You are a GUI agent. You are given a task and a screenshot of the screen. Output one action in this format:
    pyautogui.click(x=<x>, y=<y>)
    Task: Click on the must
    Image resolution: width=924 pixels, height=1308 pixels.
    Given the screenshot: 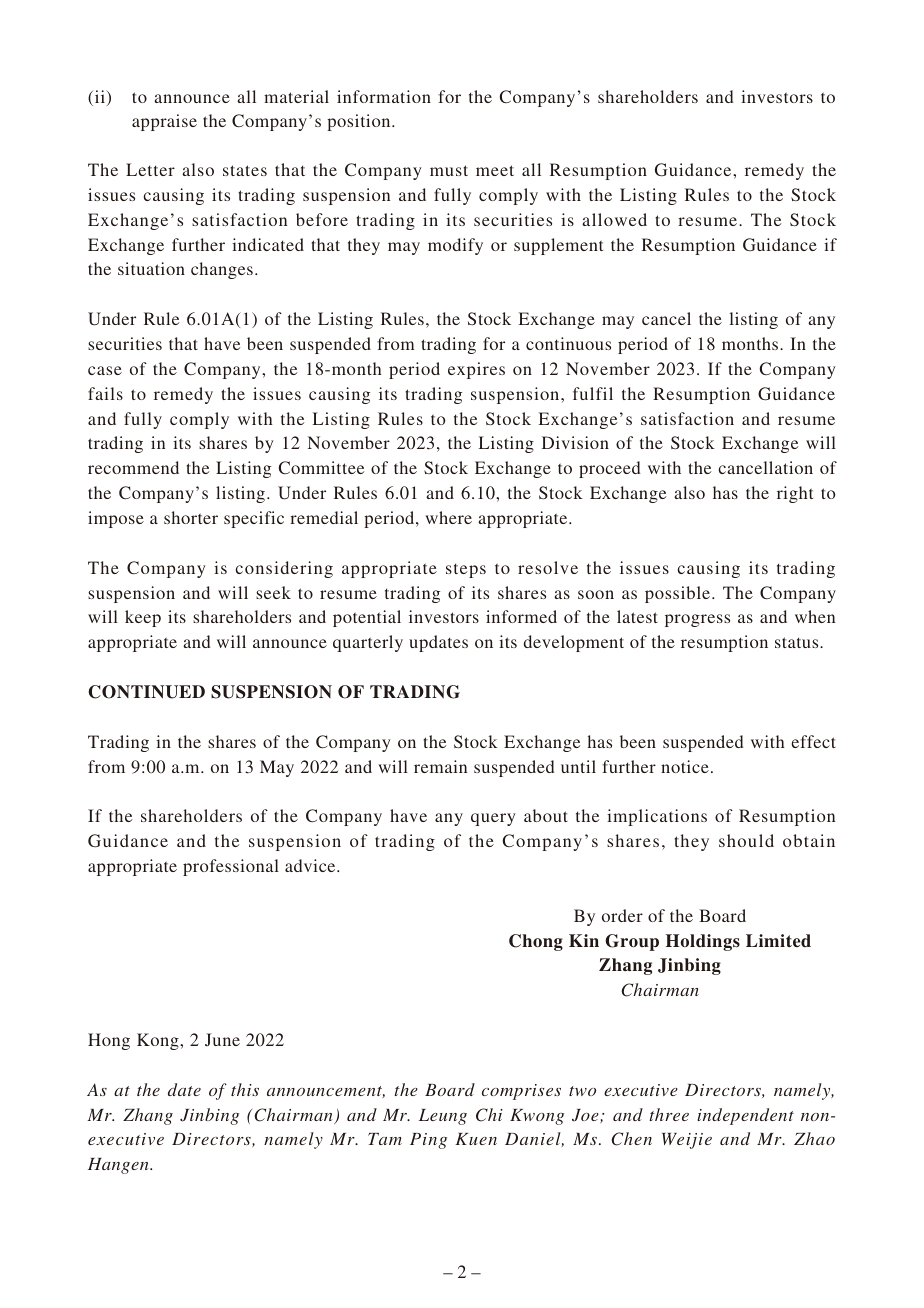 What is the action you would take?
    pyautogui.click(x=449, y=170)
